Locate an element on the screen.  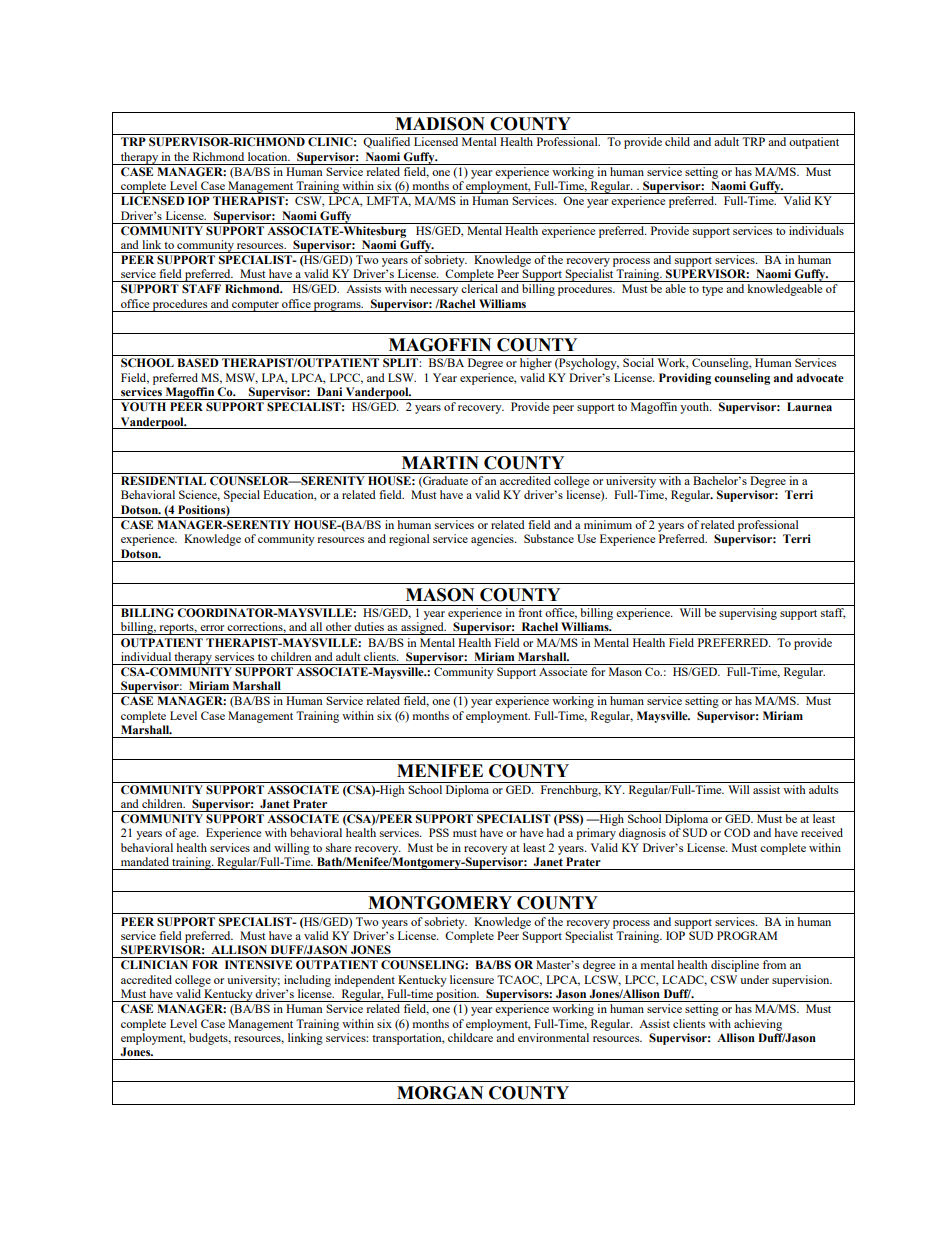
COD is located at coordinates (737, 832).
